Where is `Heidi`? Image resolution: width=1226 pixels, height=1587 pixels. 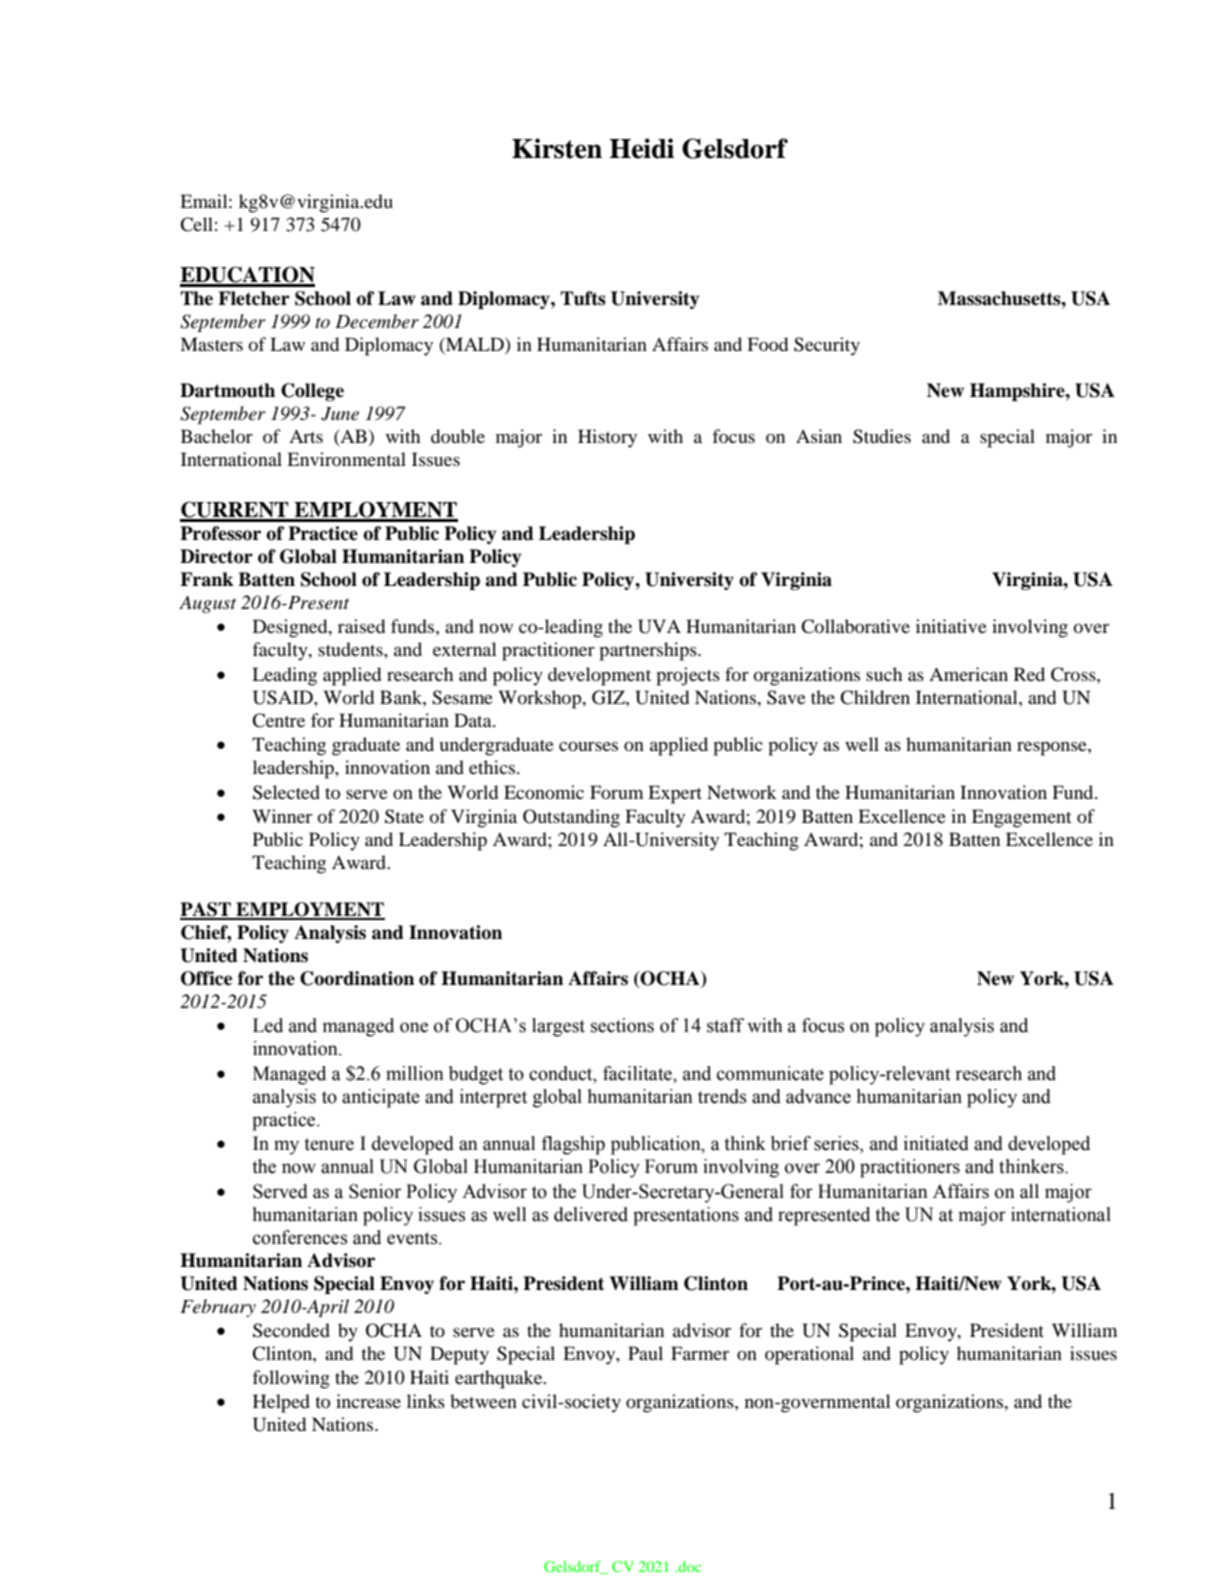
Heidi is located at coordinates (641, 148).
